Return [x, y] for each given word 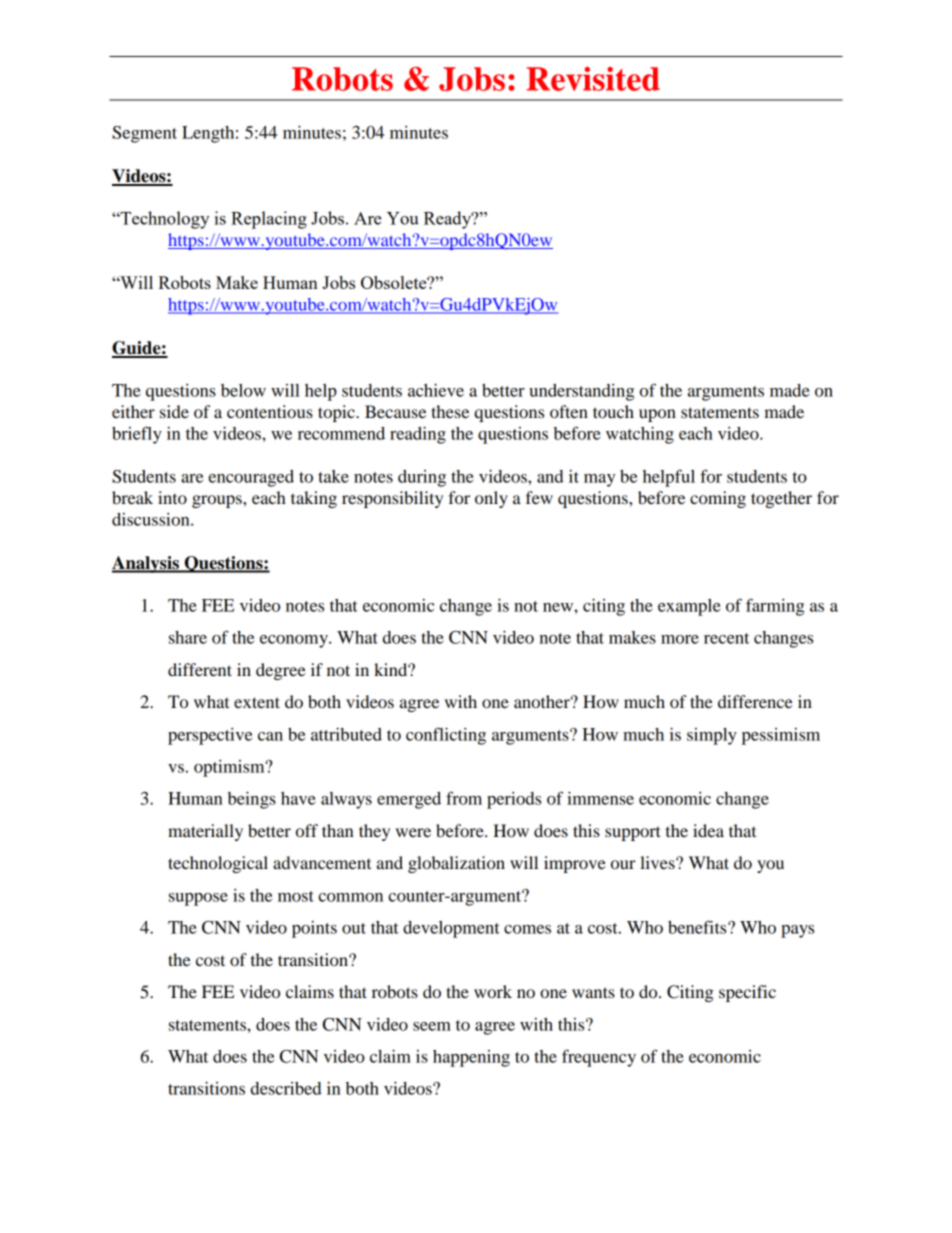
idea [708, 830]
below [243, 390]
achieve [436, 390]
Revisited [593, 79]
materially [205, 832]
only [491, 499]
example [689, 607]
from [464, 798]
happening [471, 1058]
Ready [449, 220]
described [286, 1088]
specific [747, 993]
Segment [144, 134]
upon [657, 415]
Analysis [146, 564]
